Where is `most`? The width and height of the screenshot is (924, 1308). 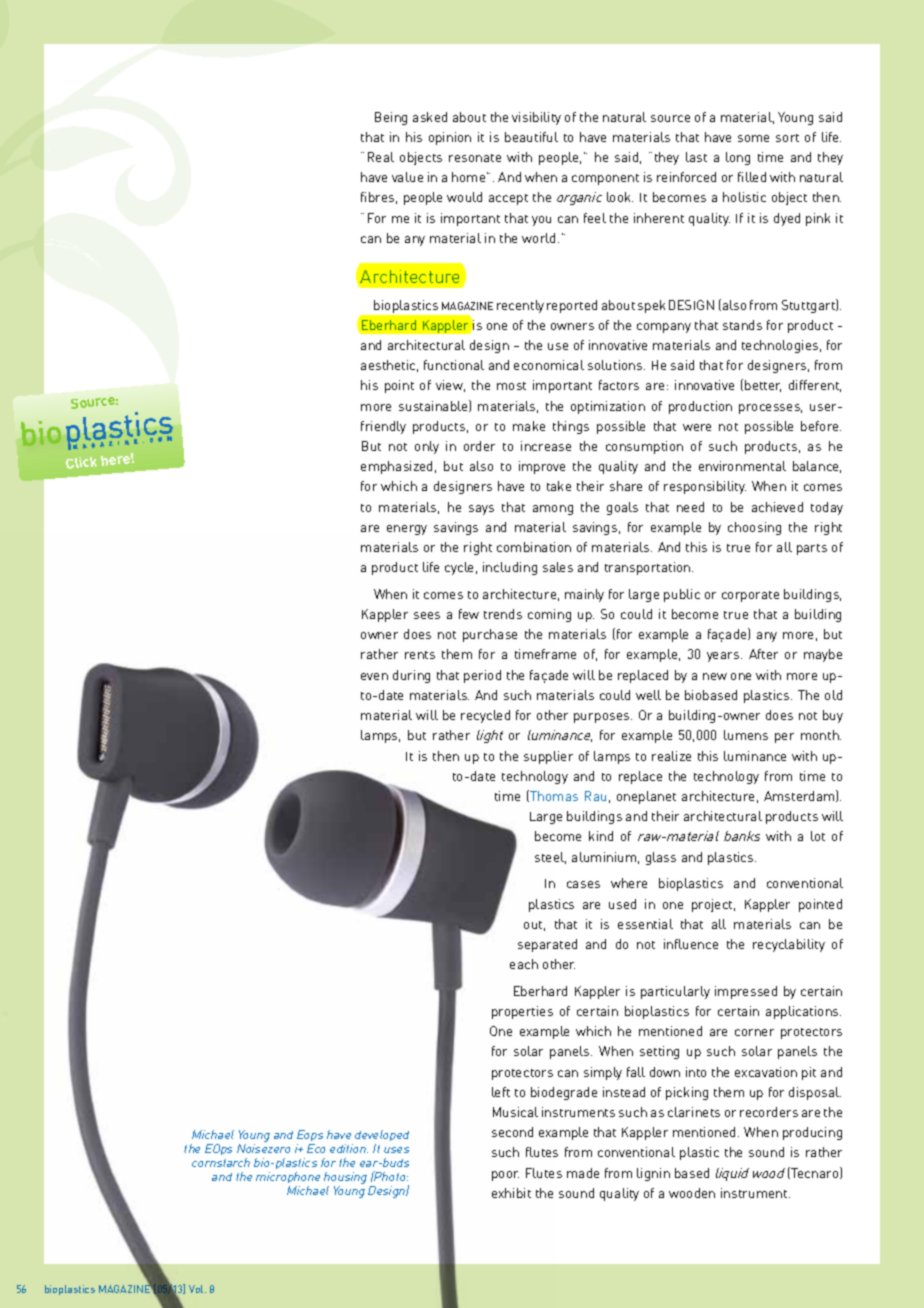 most is located at coordinates (511, 386).
